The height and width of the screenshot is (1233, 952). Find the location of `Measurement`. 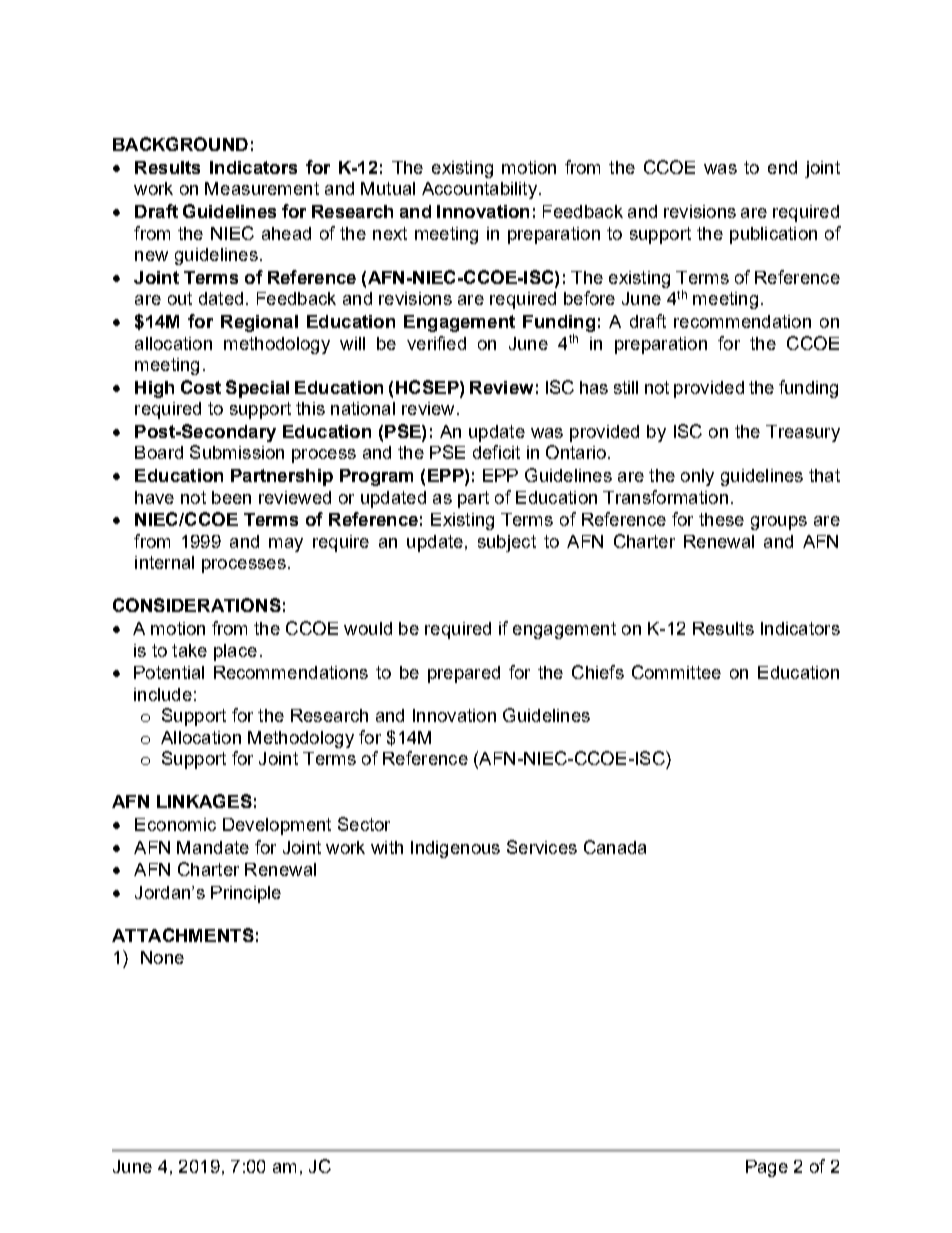

Measurement is located at coordinates (262, 188).
